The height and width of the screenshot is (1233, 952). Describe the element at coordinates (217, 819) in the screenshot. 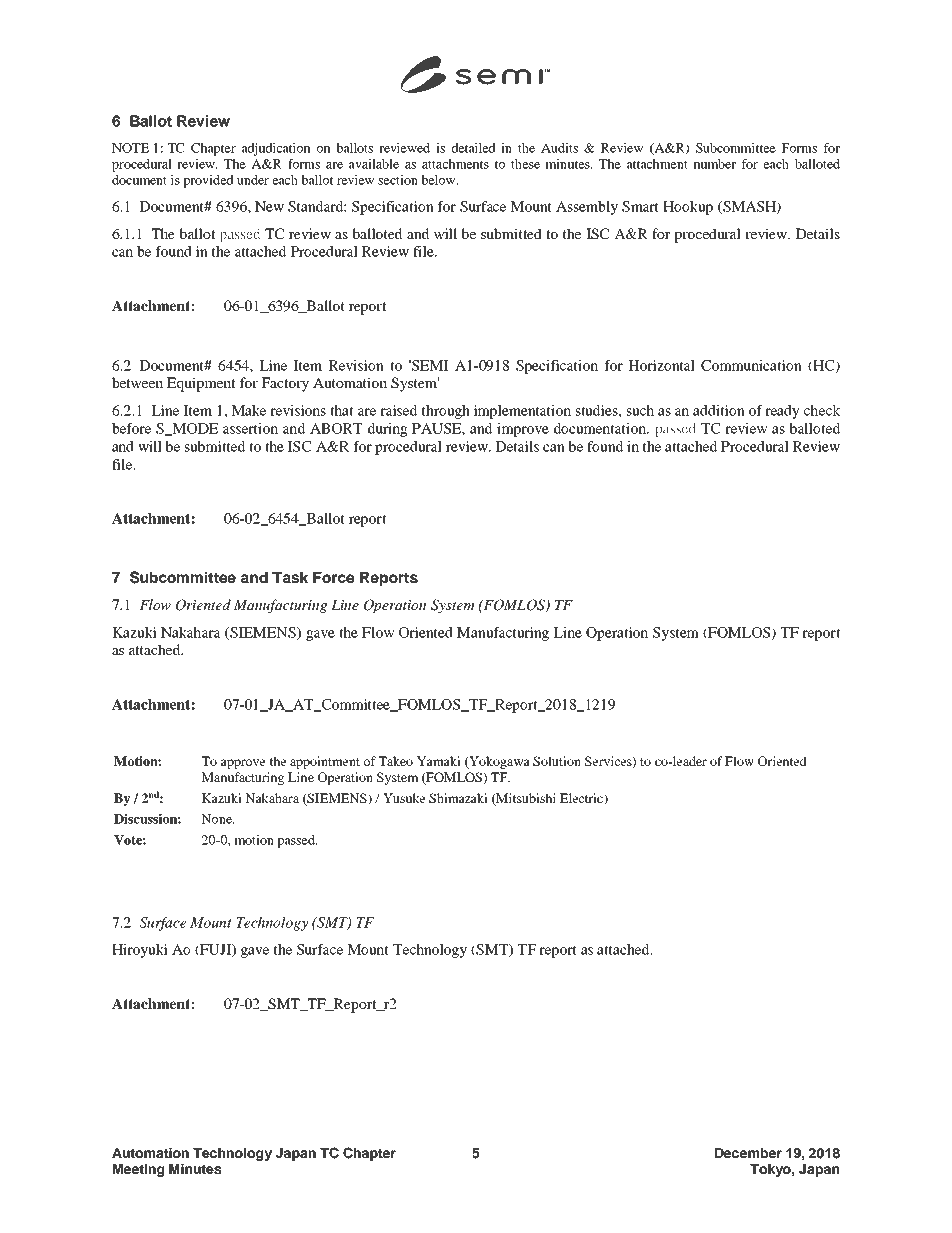

I see `None` at that location.
